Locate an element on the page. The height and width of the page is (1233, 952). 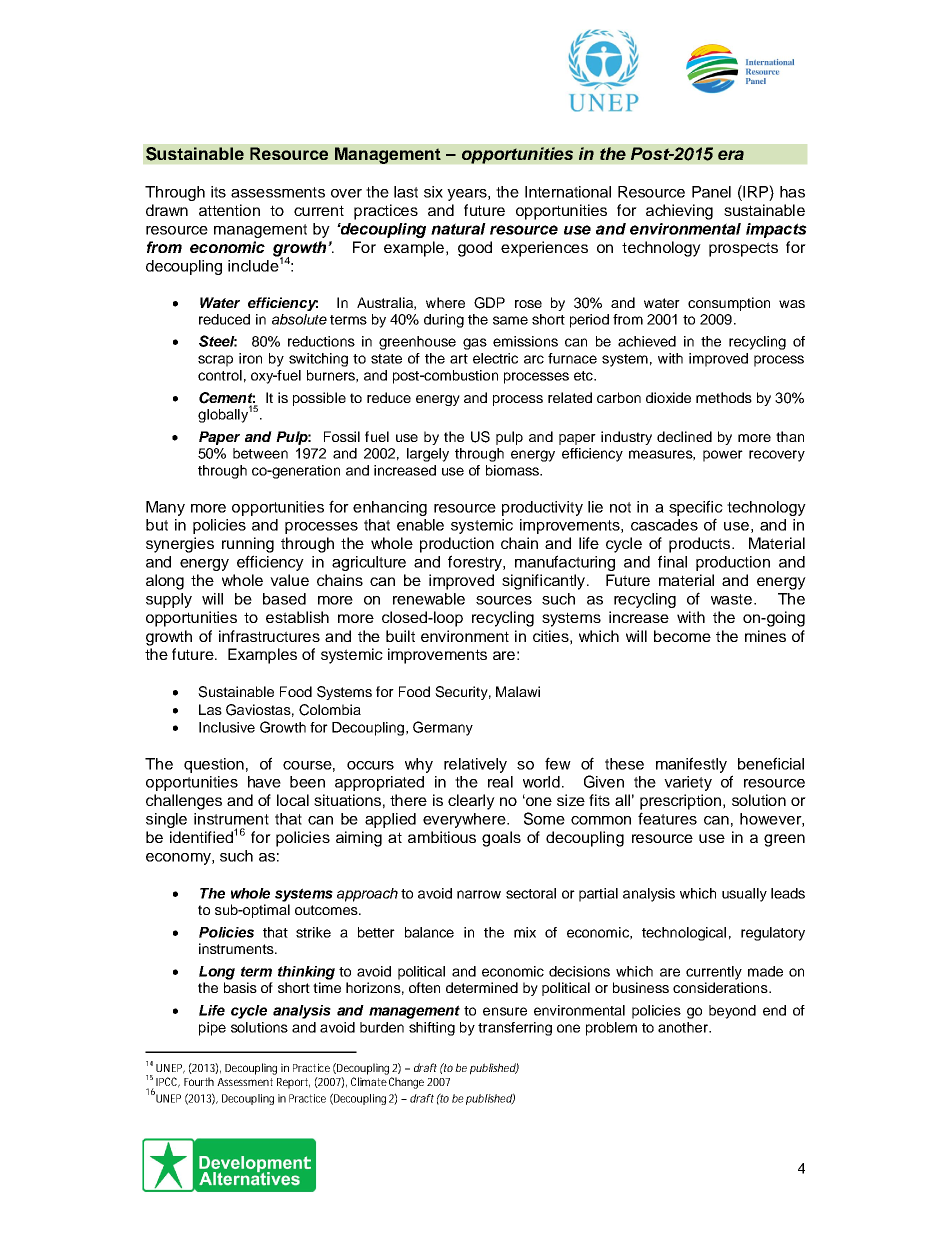
achieving is located at coordinates (679, 212).
